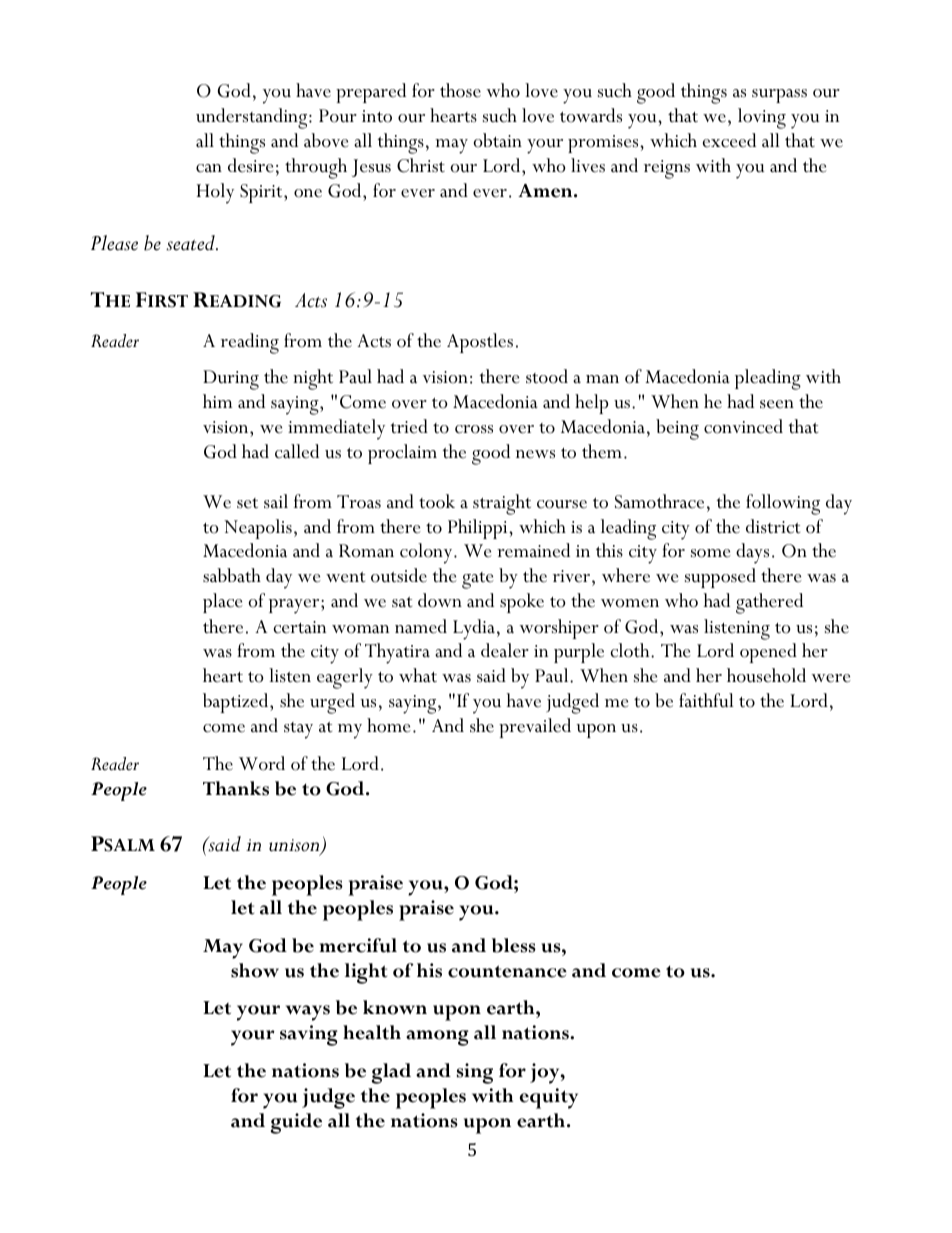 This image has height=1233, width=952. Describe the element at coordinates (777, 404) in the image. I see `seen` at that location.
